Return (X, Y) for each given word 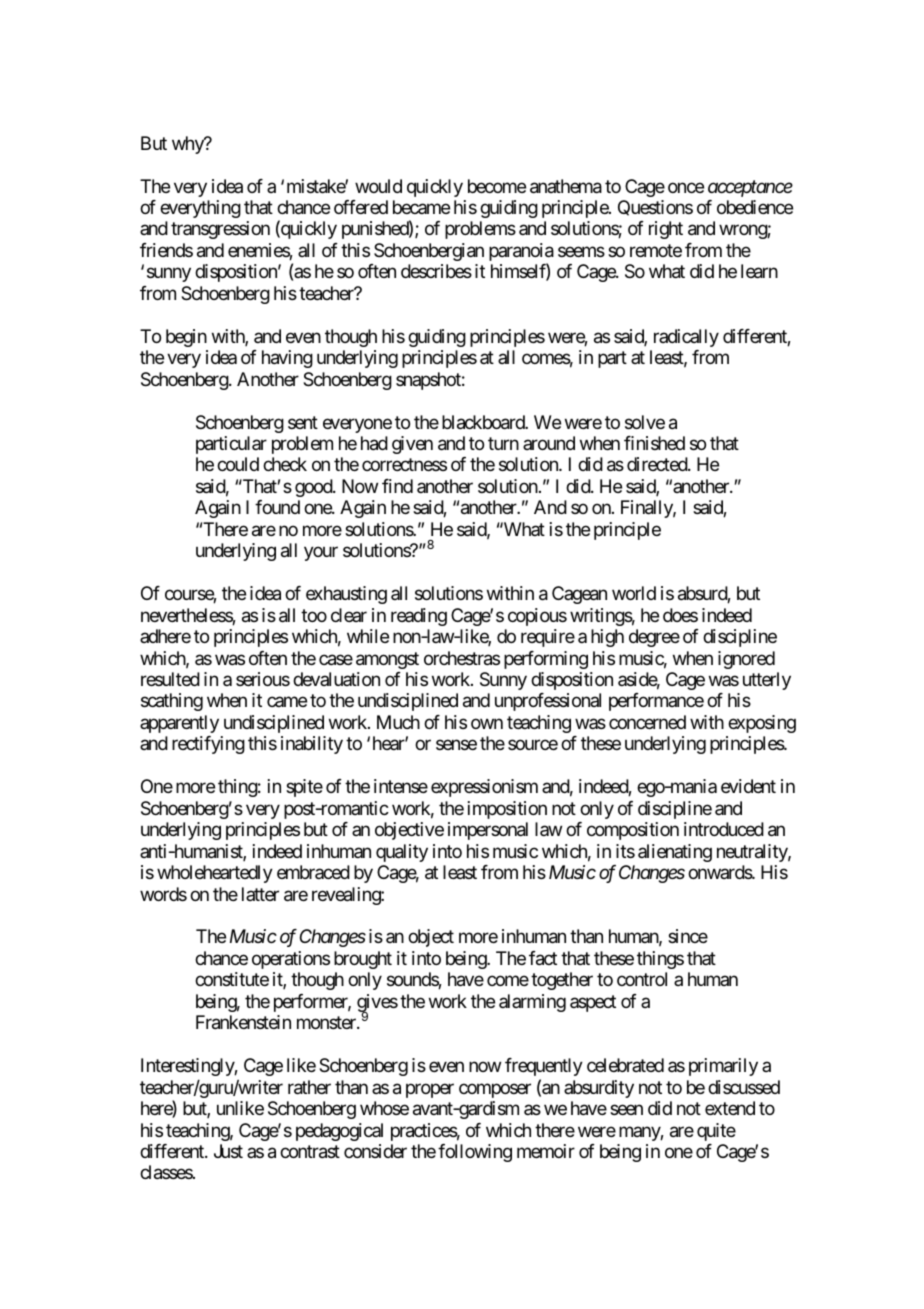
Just (228, 1151)
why (189, 145)
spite (304, 788)
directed (658, 464)
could (238, 464)
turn (503, 443)
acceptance (750, 188)
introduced (724, 829)
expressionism (484, 788)
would (378, 186)
